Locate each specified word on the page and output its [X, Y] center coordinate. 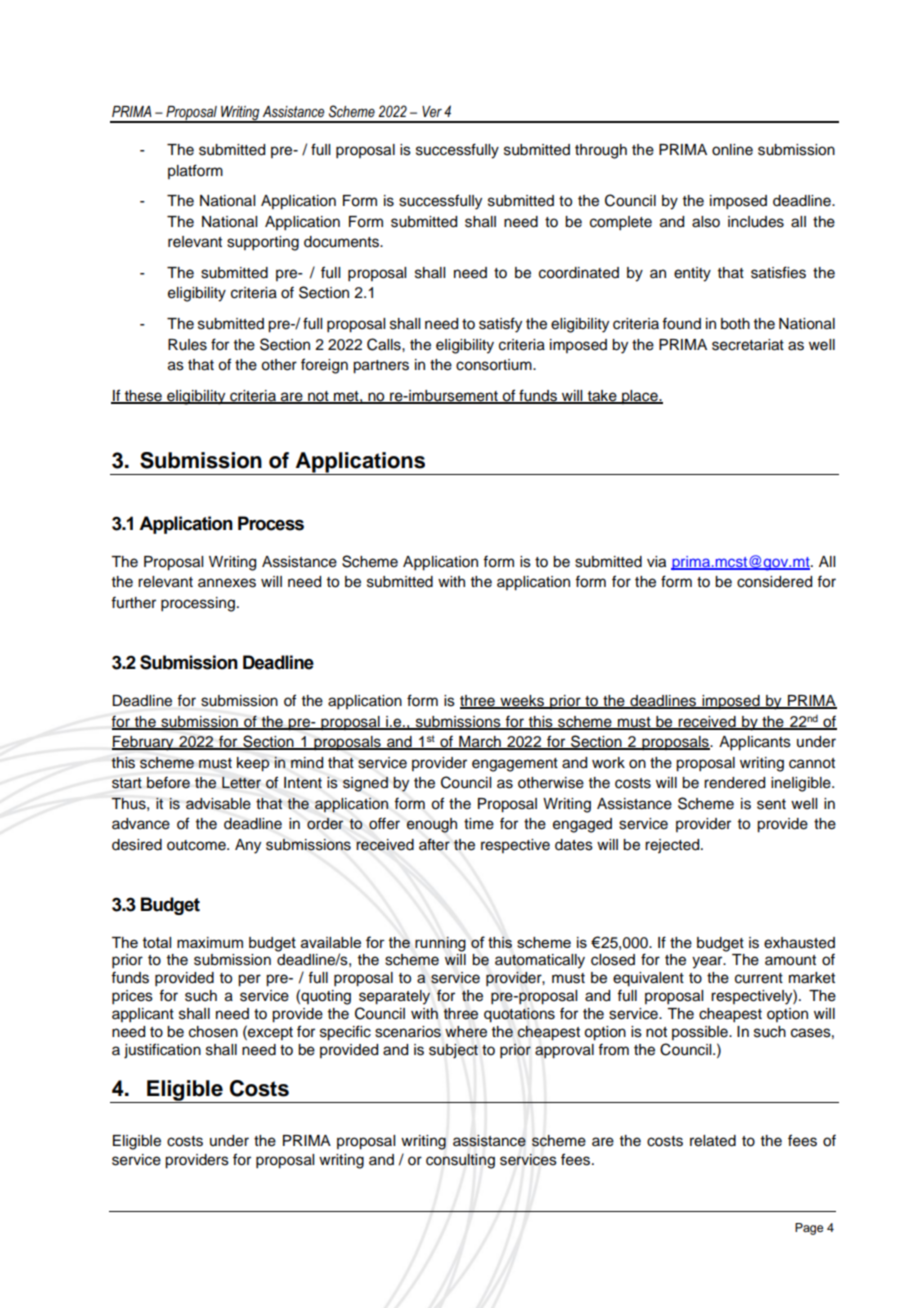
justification [162, 1051]
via [656, 562]
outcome [197, 845]
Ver [432, 112]
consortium [495, 365]
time [479, 824]
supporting [263, 243]
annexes [227, 583]
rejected [673, 846]
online [732, 150]
